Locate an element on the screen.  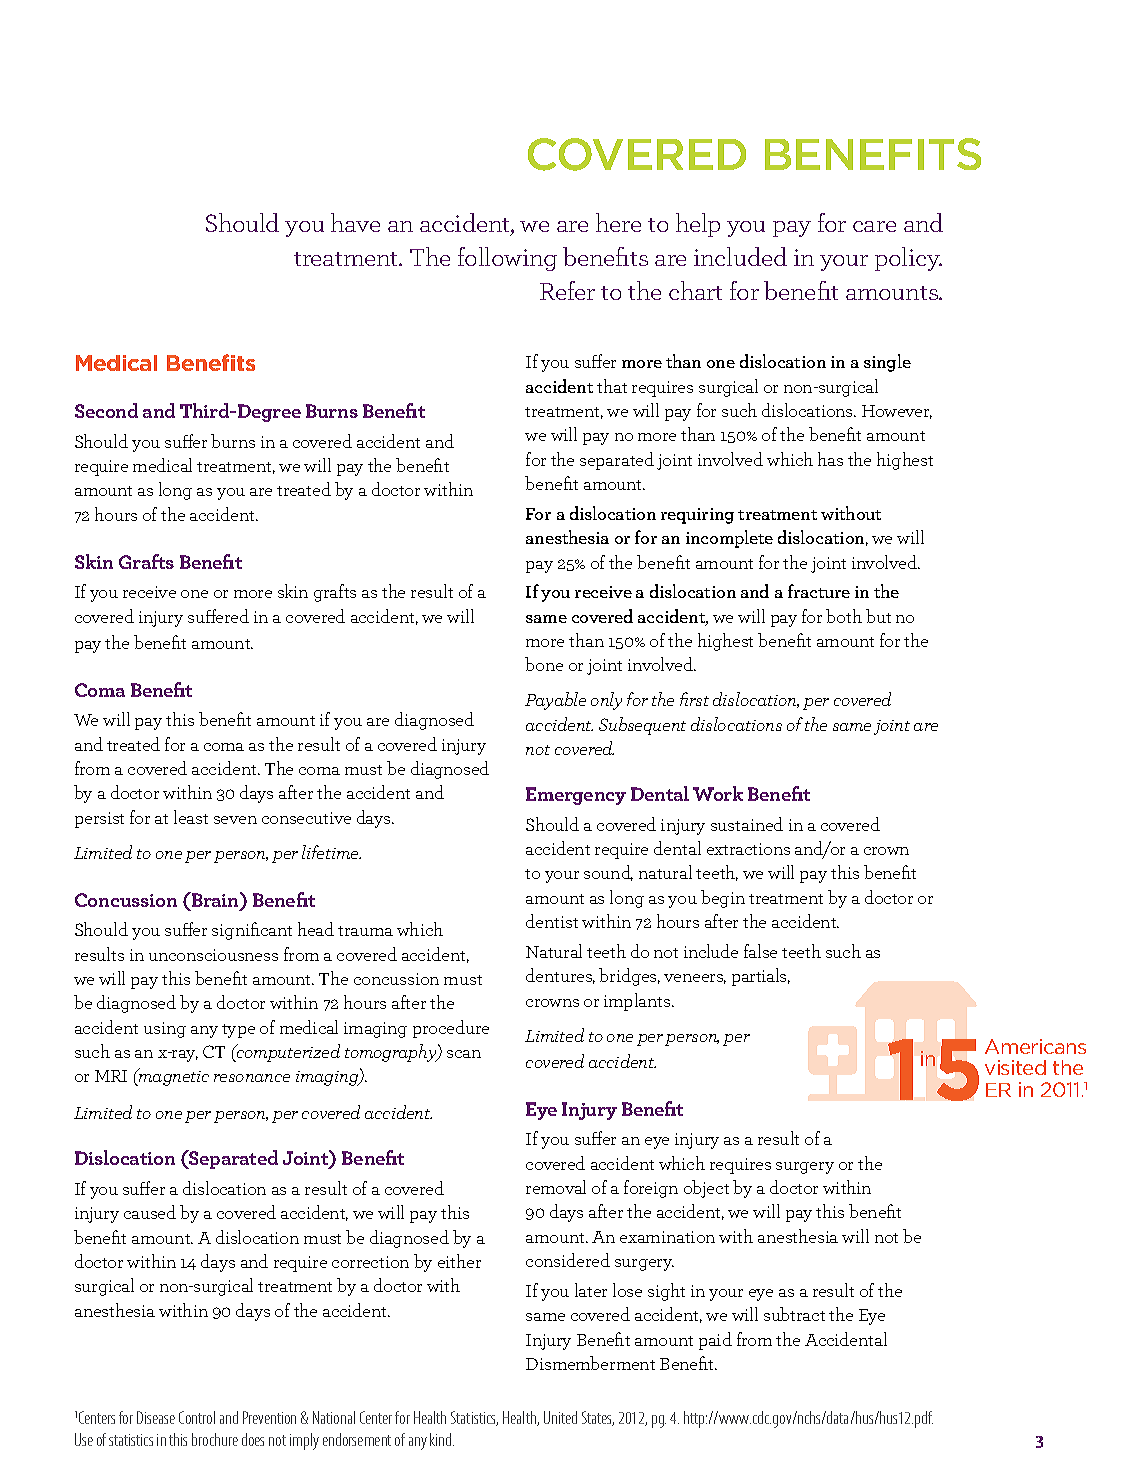
Refer is located at coordinates (567, 290).
